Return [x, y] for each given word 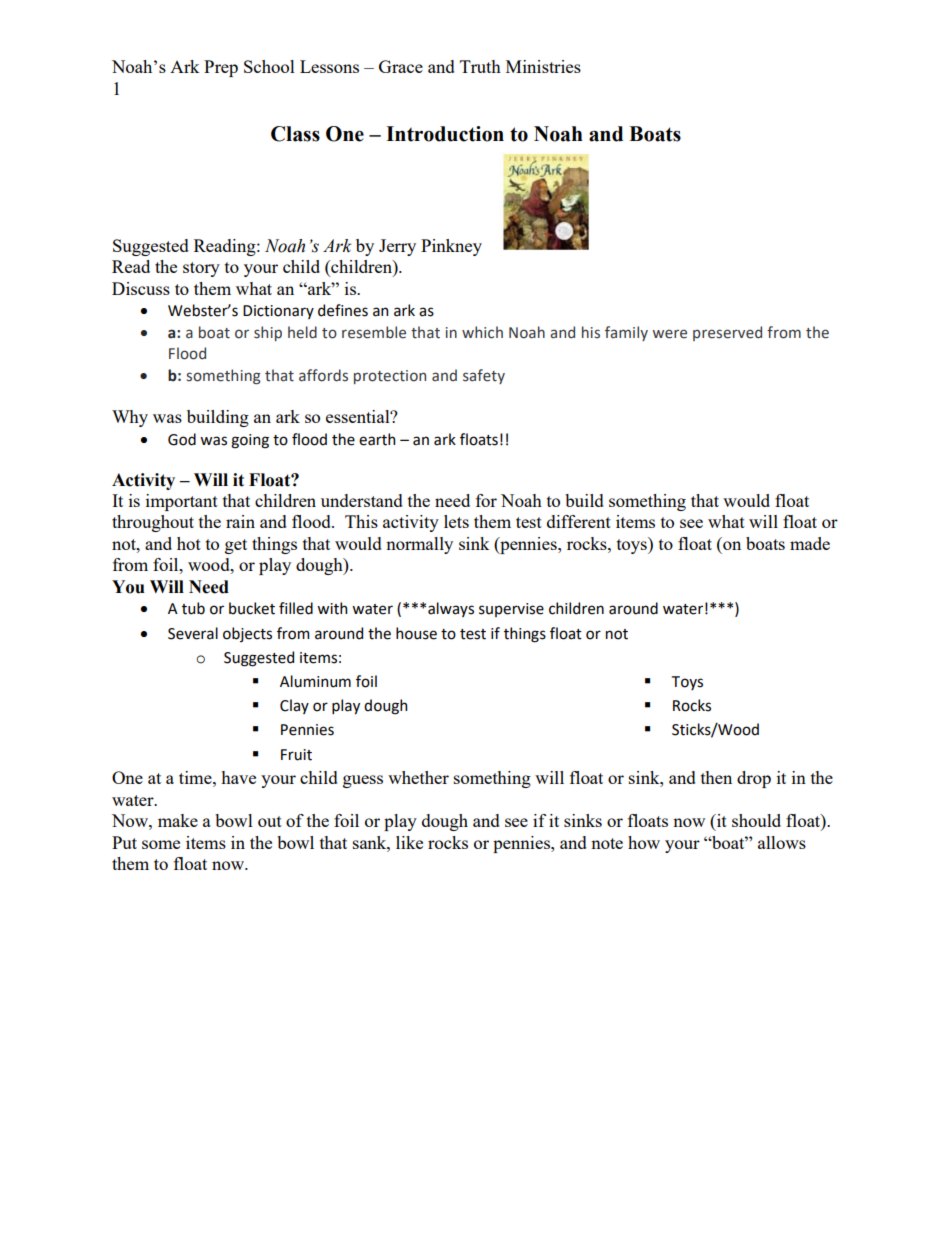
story [201, 269]
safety [484, 376]
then [716, 777]
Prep [221, 68]
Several [193, 633]
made [810, 543]
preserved [727, 333]
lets [456, 521]
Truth [480, 66]
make [178, 820]
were [670, 334]
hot [189, 543]
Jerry [397, 247]
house [416, 633]
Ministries [543, 66]
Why [130, 418]
